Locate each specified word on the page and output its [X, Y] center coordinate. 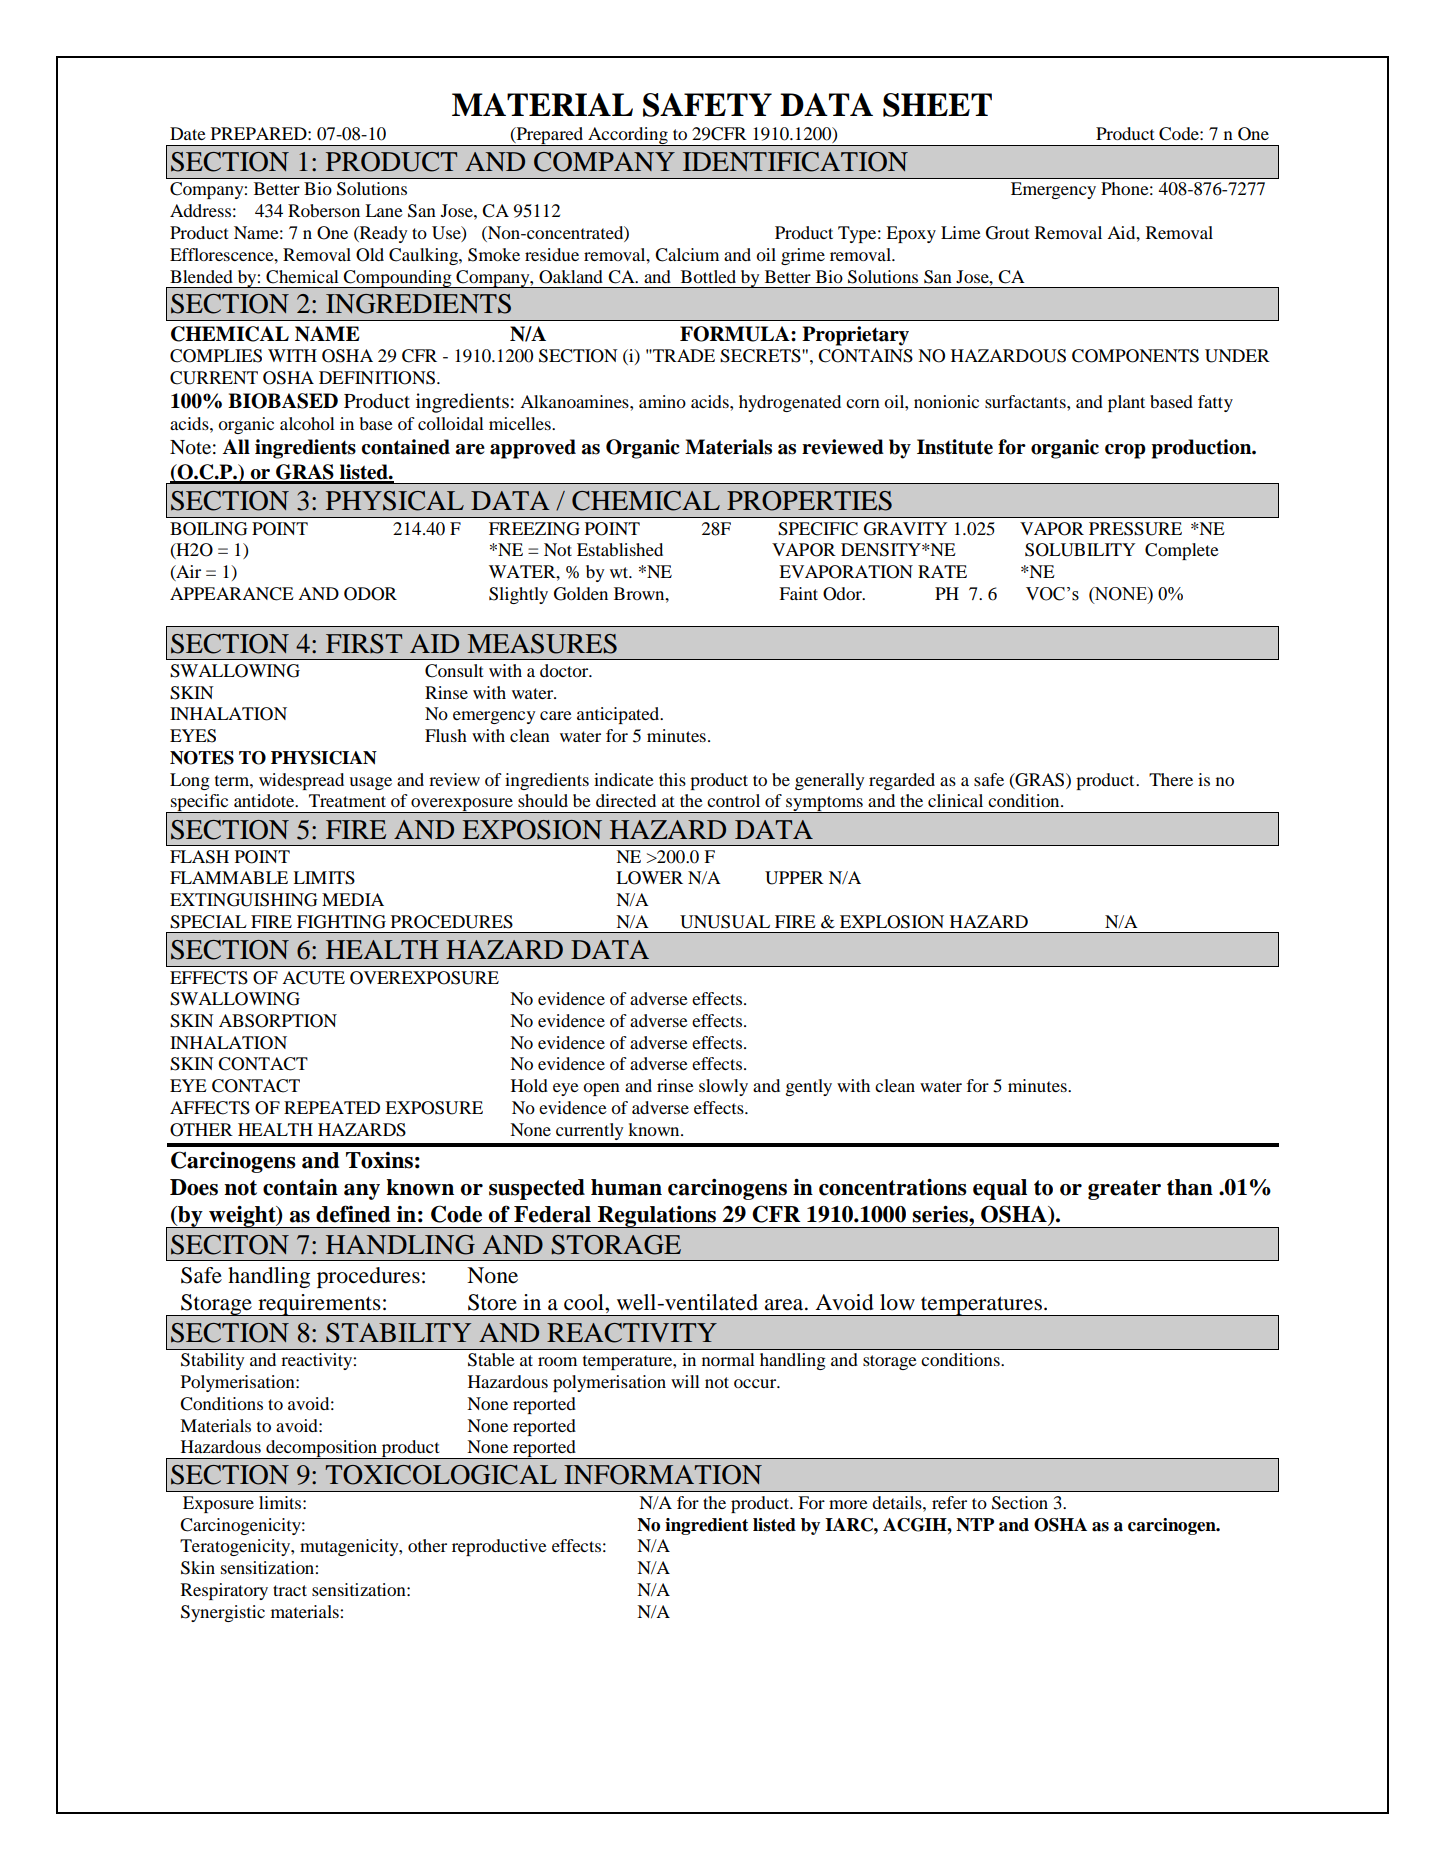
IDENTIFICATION [795, 162]
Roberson [324, 210]
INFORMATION [663, 1475]
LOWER [649, 878]
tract [290, 1590]
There [1171, 779]
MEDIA [353, 899]
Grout [1007, 233]
